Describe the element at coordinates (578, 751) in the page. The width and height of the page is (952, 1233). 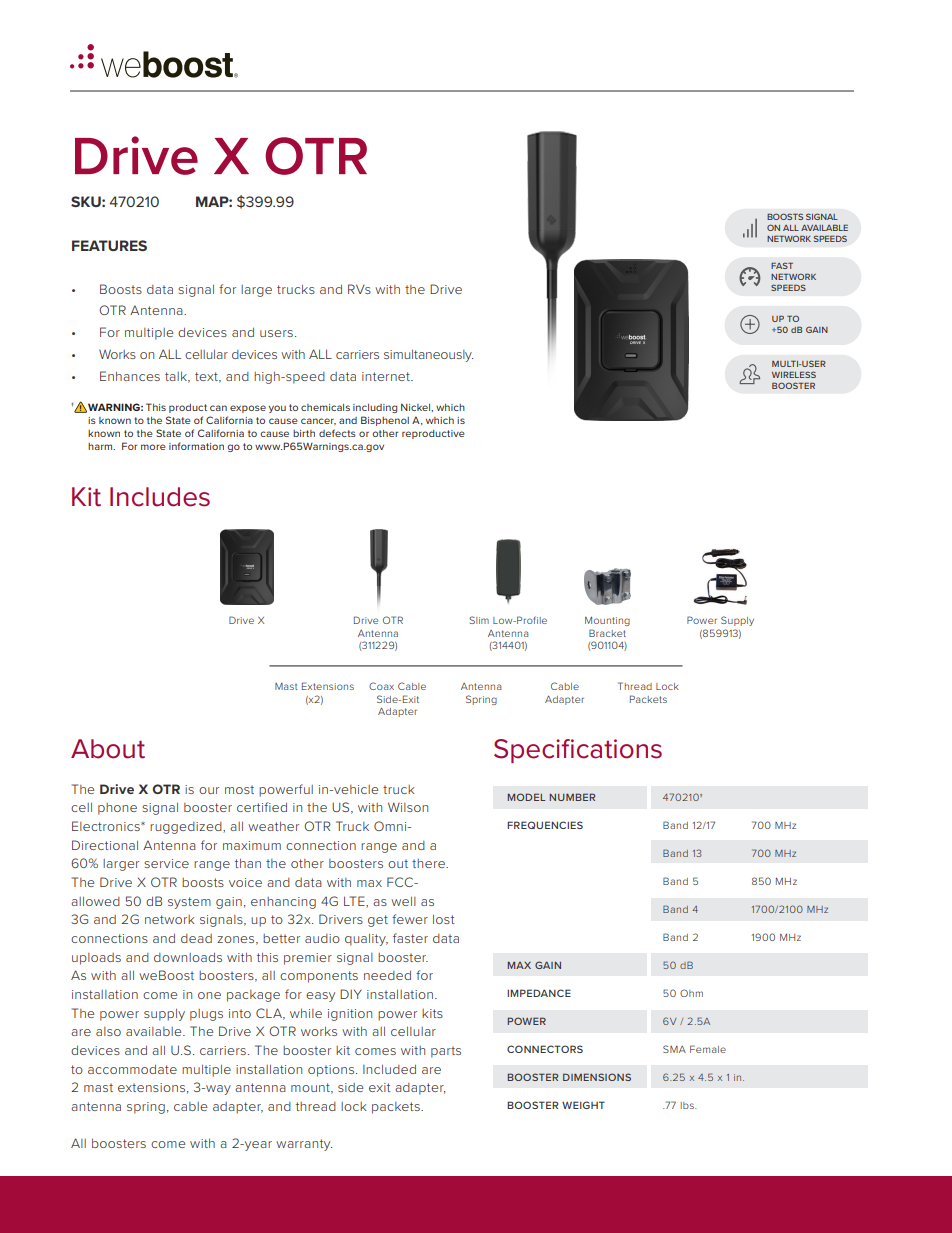
I see `Specifications` at that location.
